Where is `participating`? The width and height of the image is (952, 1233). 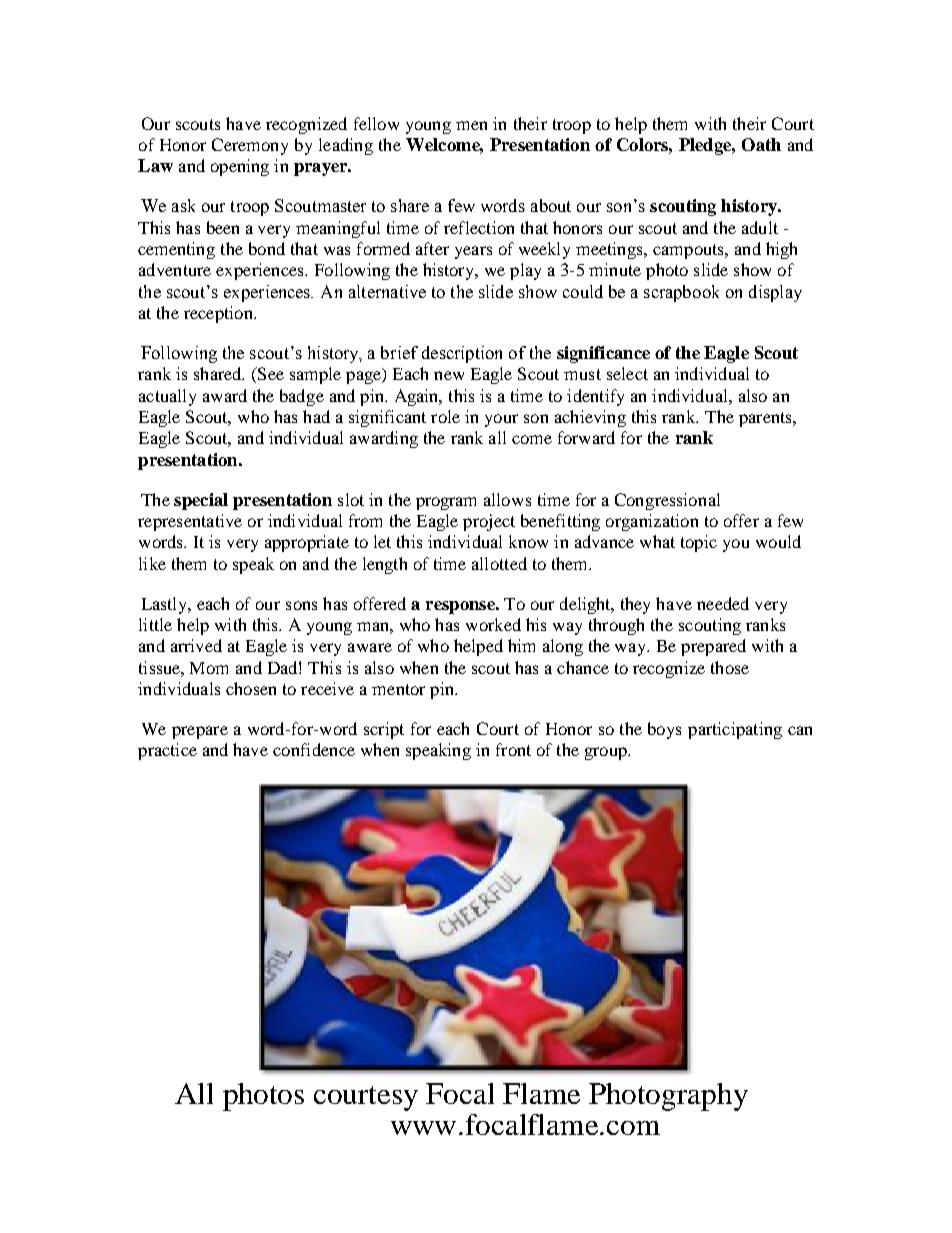
participating is located at coordinates (735, 730).
